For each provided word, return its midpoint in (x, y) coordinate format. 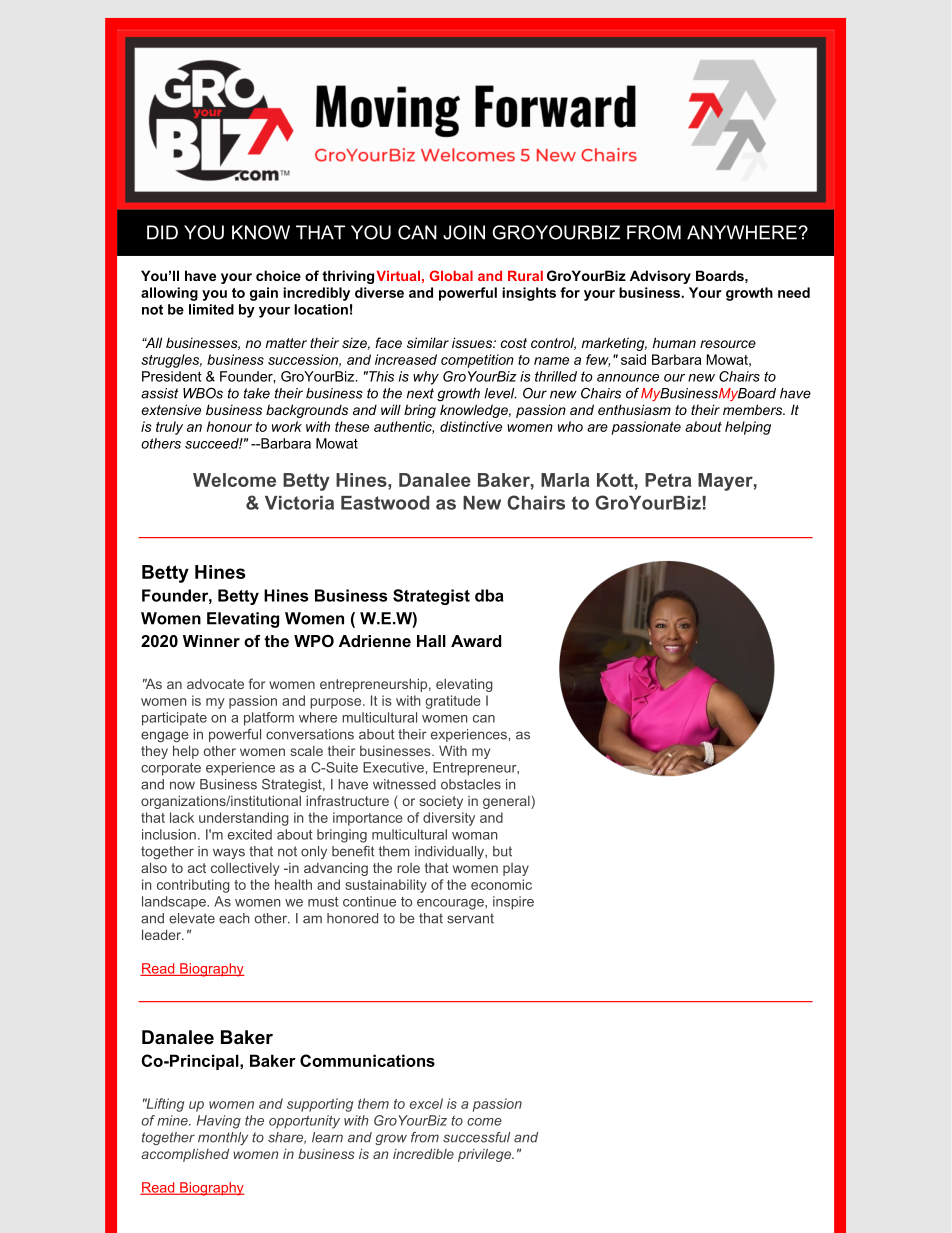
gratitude (453, 702)
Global (451, 275)
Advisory (660, 277)
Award (476, 641)
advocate (215, 684)
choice (278, 275)
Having (219, 1122)
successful (476, 1137)
